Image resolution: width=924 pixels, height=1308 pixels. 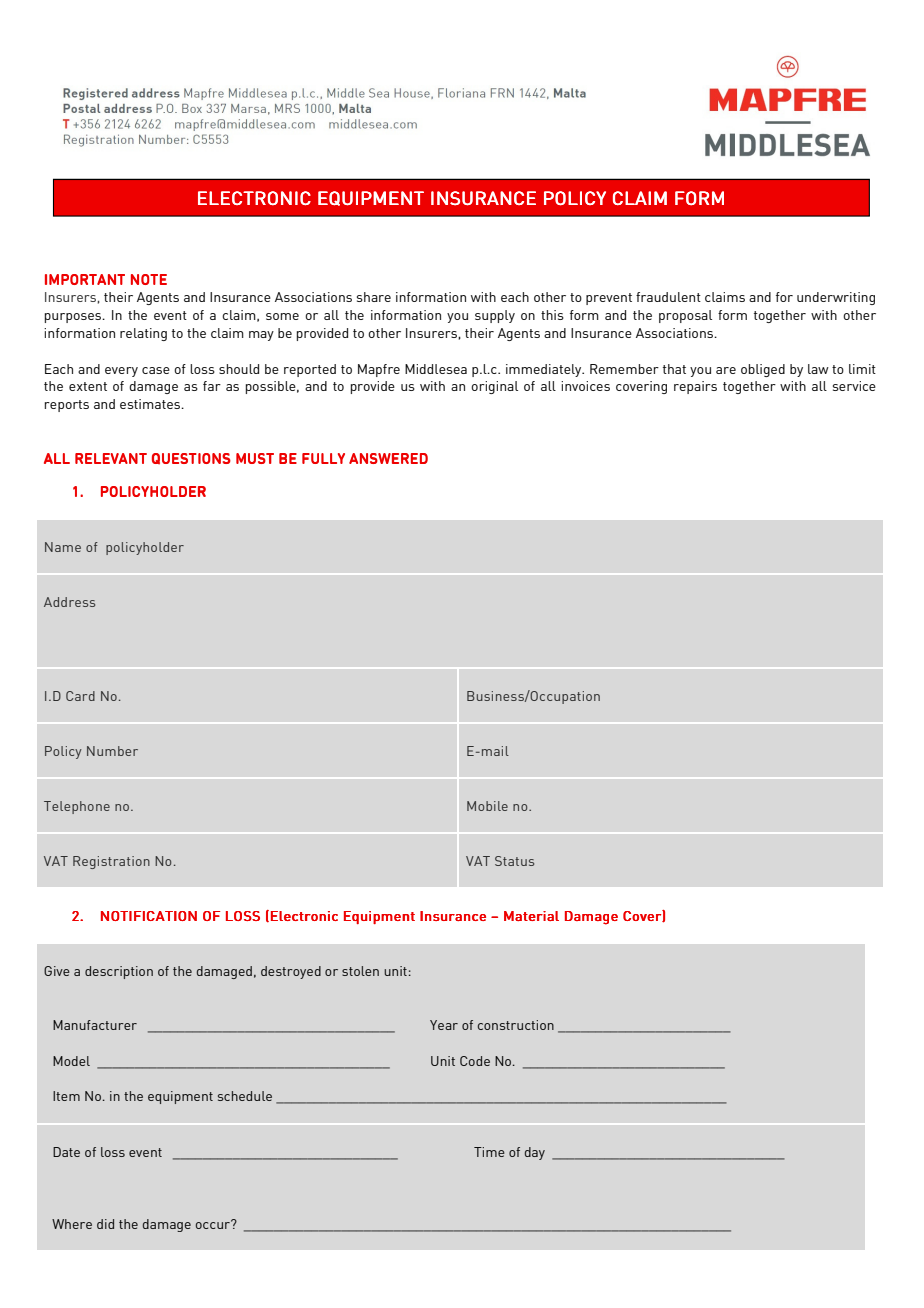 I want to click on Time, so click(x=489, y=1152).
